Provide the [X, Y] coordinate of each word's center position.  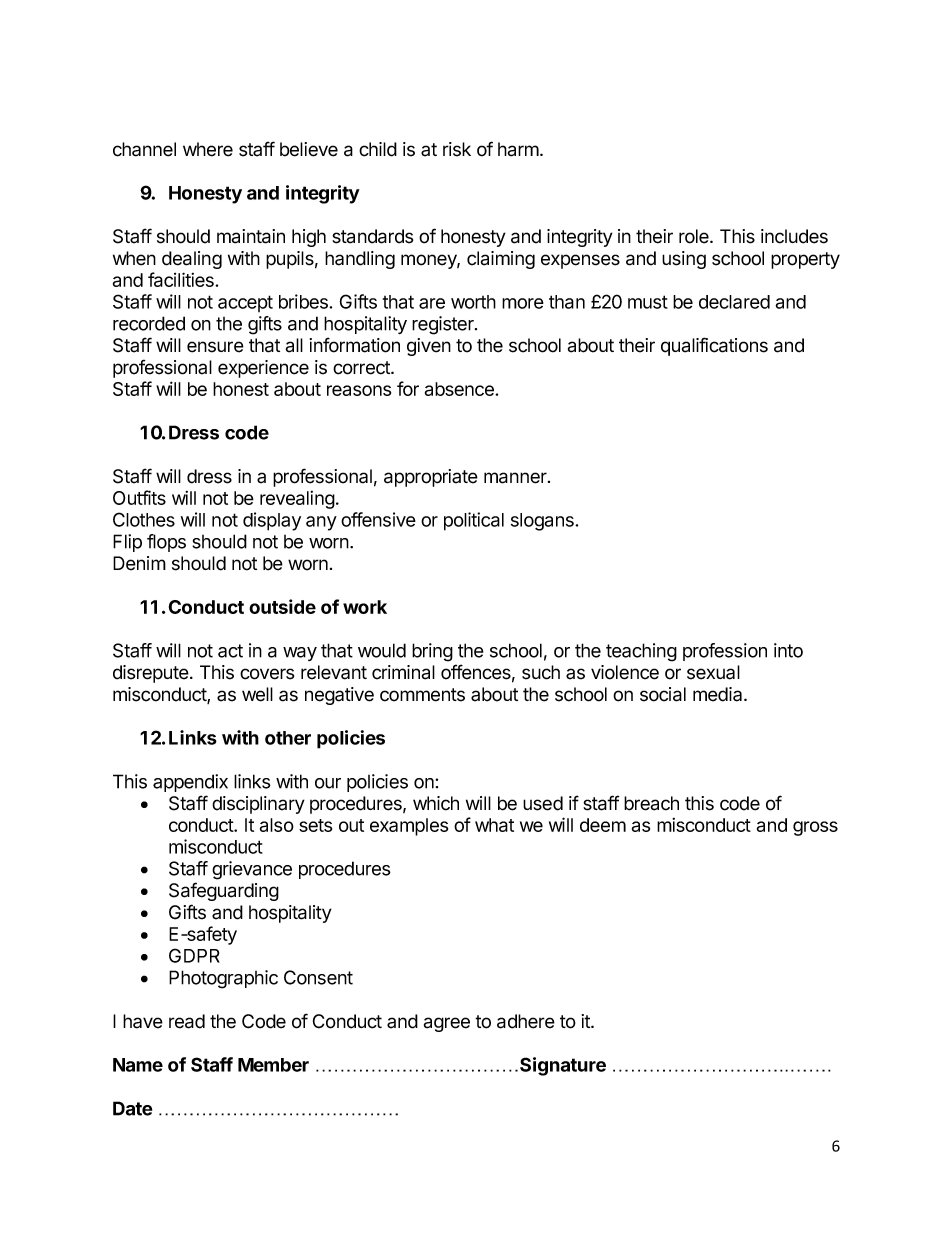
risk [457, 149]
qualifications [714, 346]
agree [447, 1024]
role [695, 236]
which [436, 803]
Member [273, 1065]
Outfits [139, 497]
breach [651, 803]
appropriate [431, 478]
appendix [190, 783]
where [208, 149]
